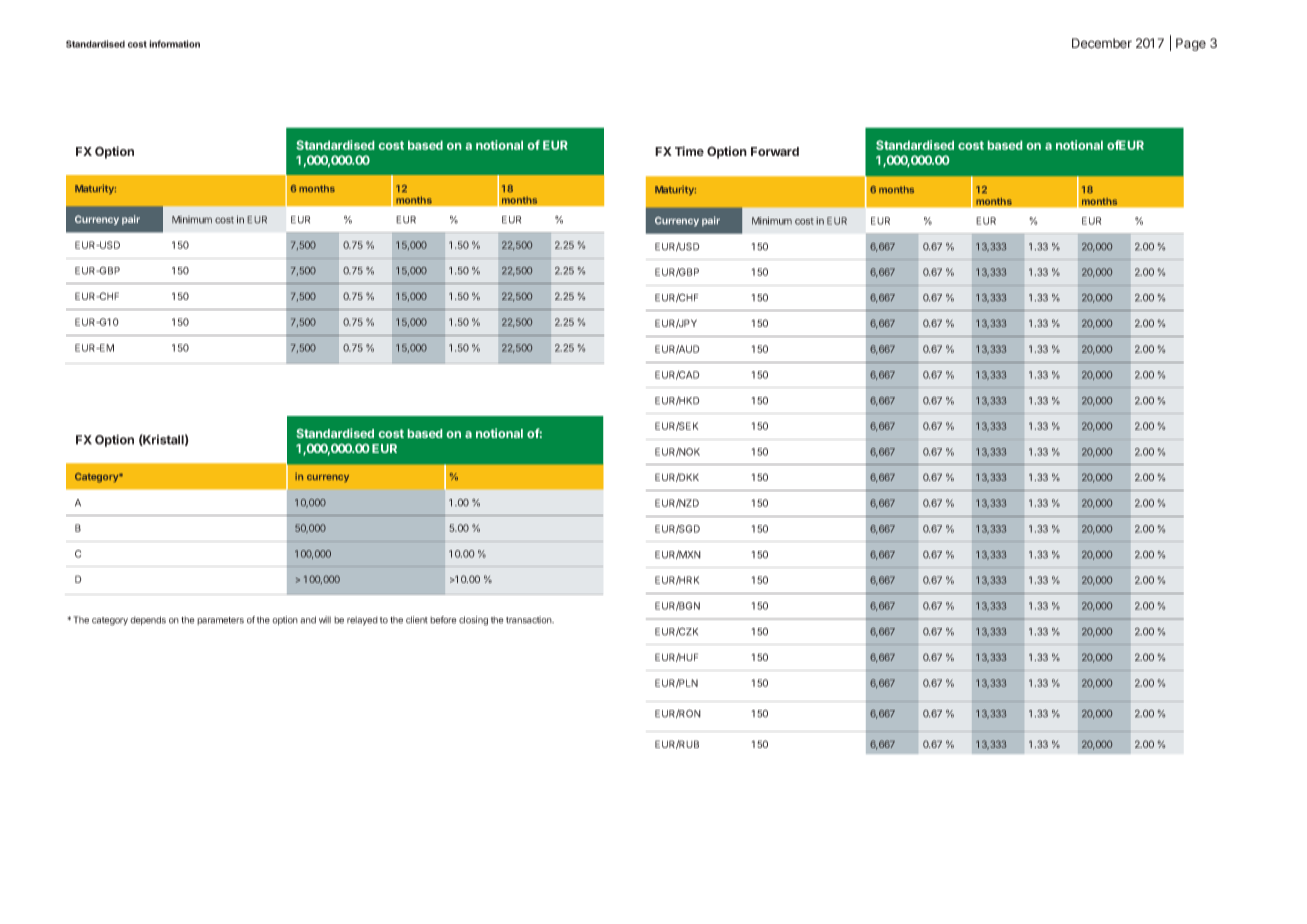 The height and width of the screenshot is (924, 1307). What do you see at coordinates (148, 620) in the screenshot?
I see `depends` at bounding box center [148, 620].
